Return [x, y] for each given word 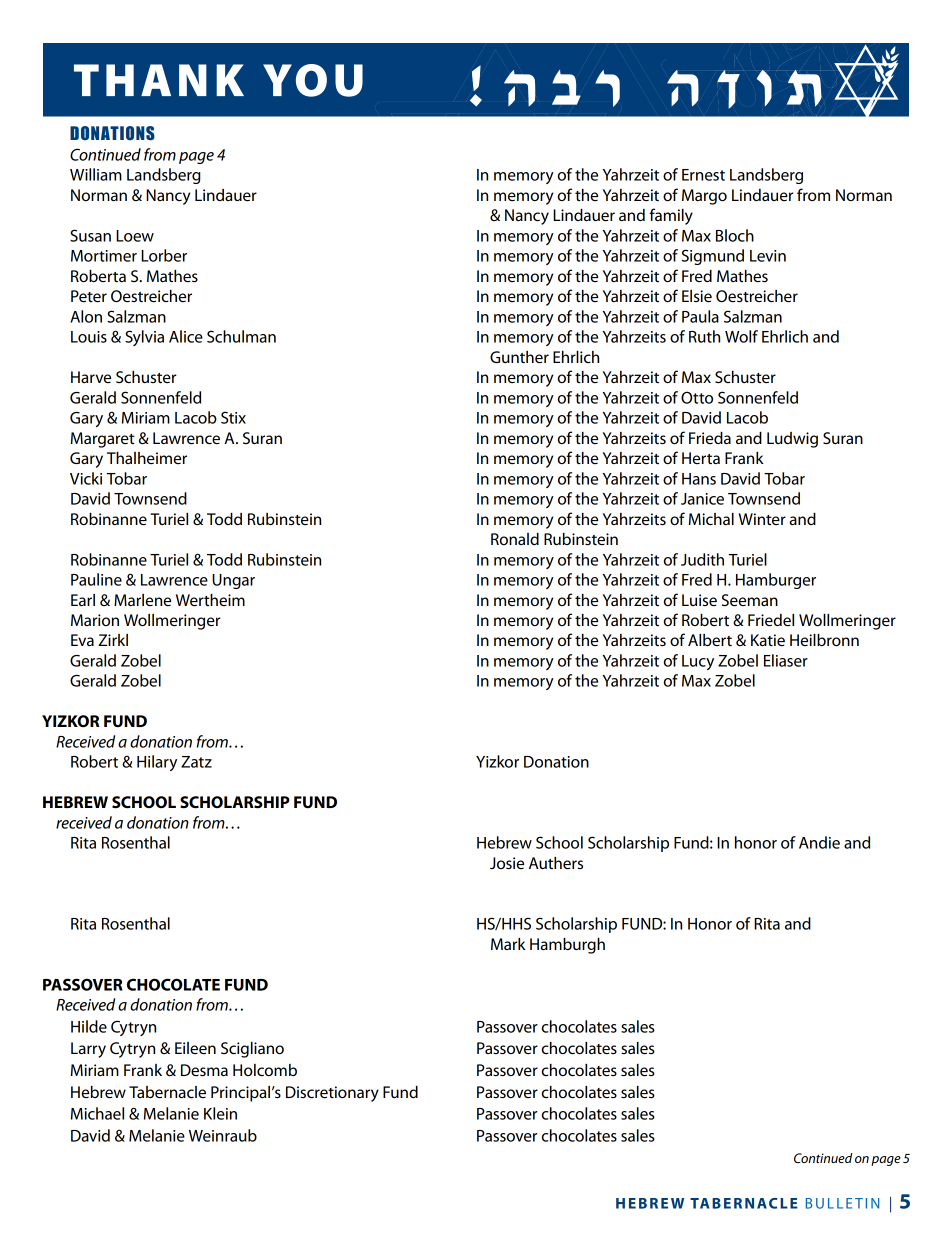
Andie [819, 842]
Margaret [103, 440]
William [96, 174]
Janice [702, 499]
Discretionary [332, 1094]
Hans [699, 479]
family [671, 216]
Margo [704, 197]
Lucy [698, 662]
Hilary [157, 763]
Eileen [195, 1048]
